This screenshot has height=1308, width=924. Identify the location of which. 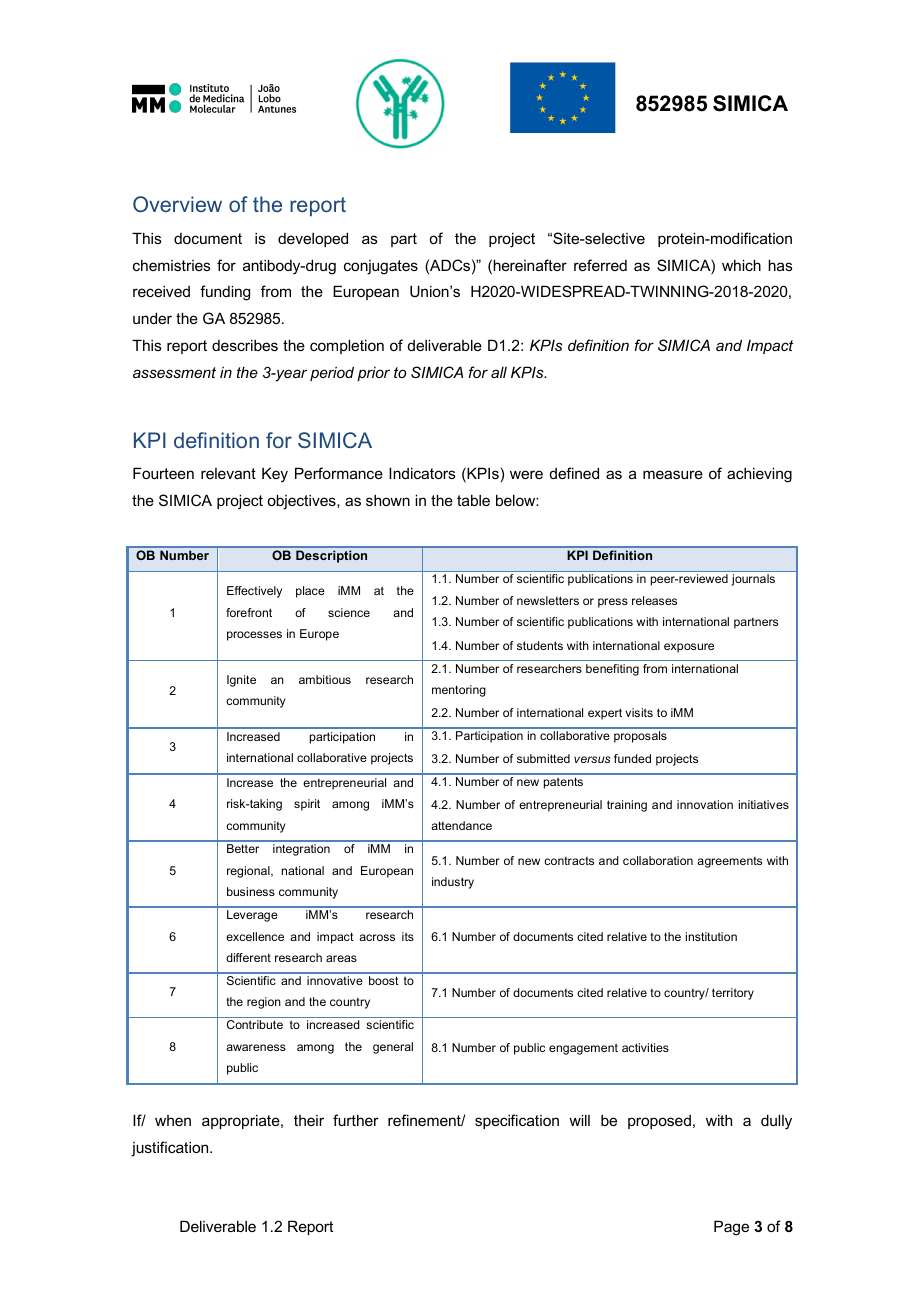
(741, 265).
